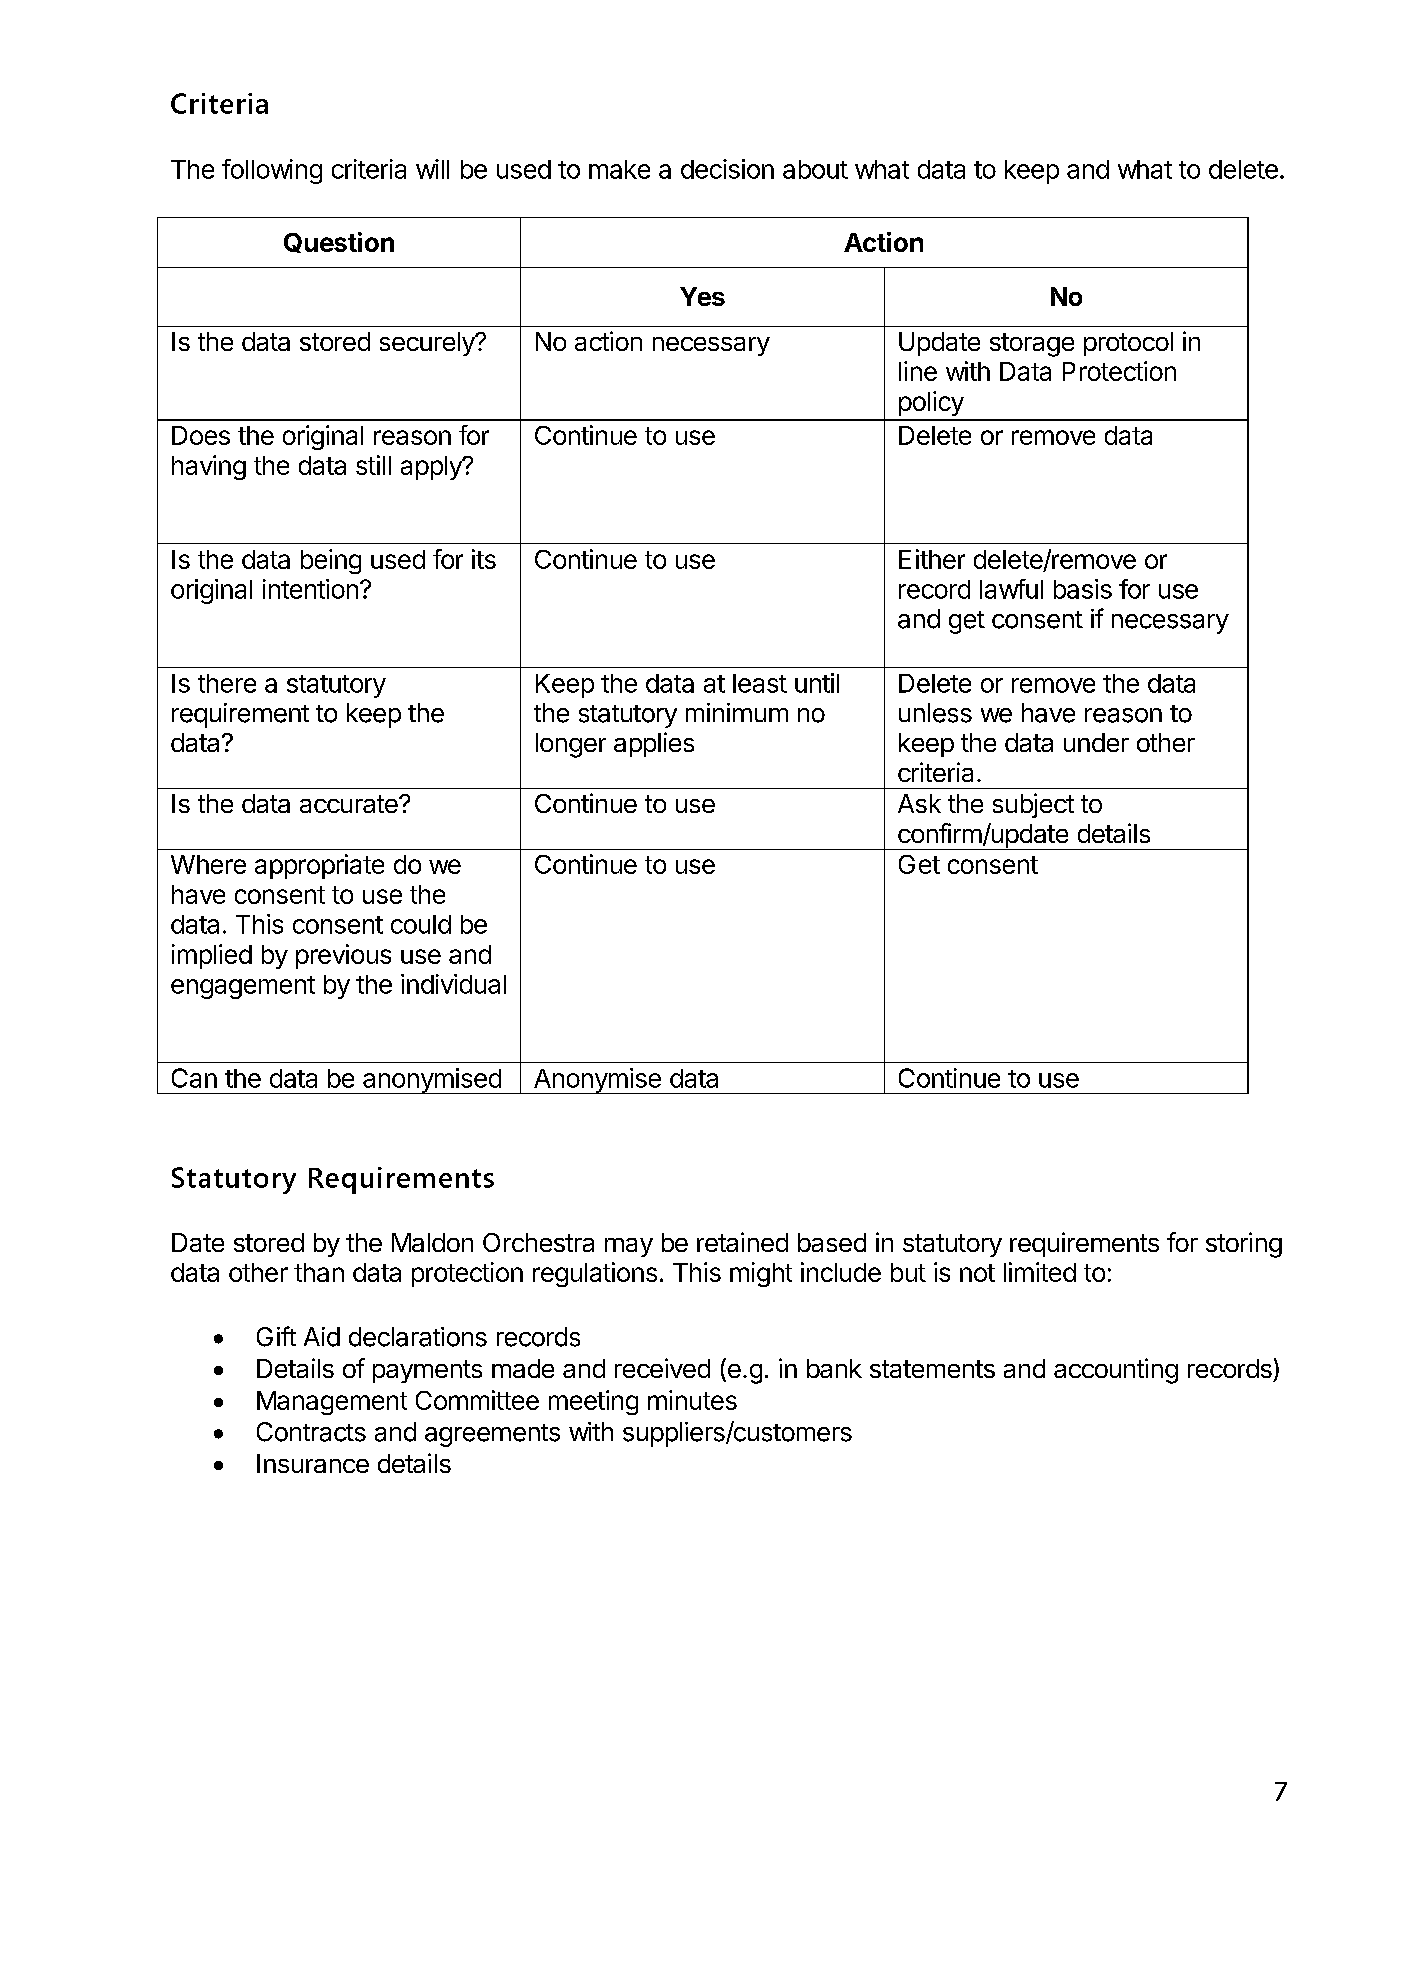 The height and width of the screenshot is (1987, 1405). I want to click on protocol, so click(1128, 344).
